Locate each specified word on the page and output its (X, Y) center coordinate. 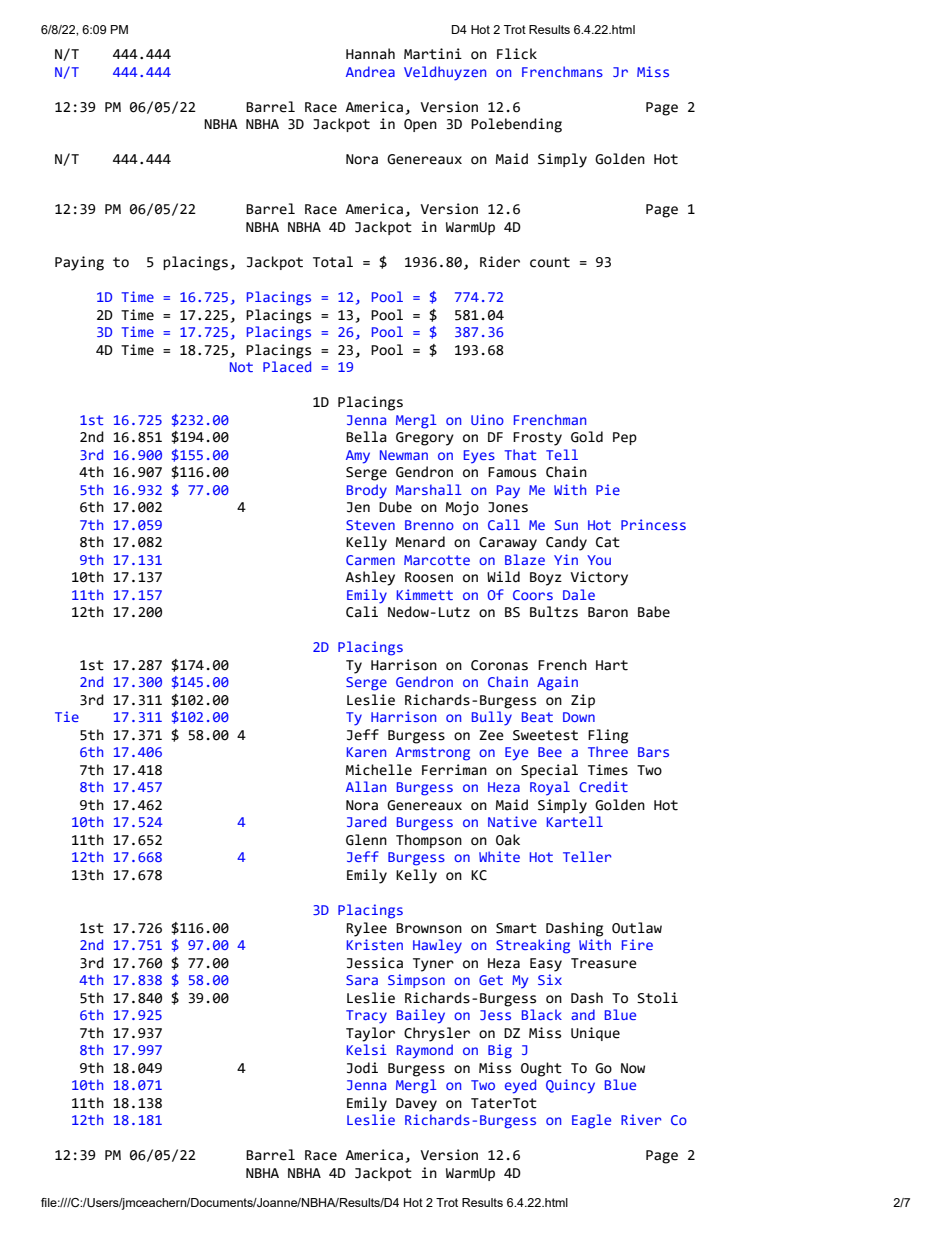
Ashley (370, 578)
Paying (79, 263)
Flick (517, 54)
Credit (603, 786)
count (550, 262)
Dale (579, 594)
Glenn (366, 840)
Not (241, 367)
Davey (416, 1105)
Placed (287, 366)
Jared (366, 821)
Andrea (370, 71)
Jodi (362, 1068)
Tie (67, 716)
